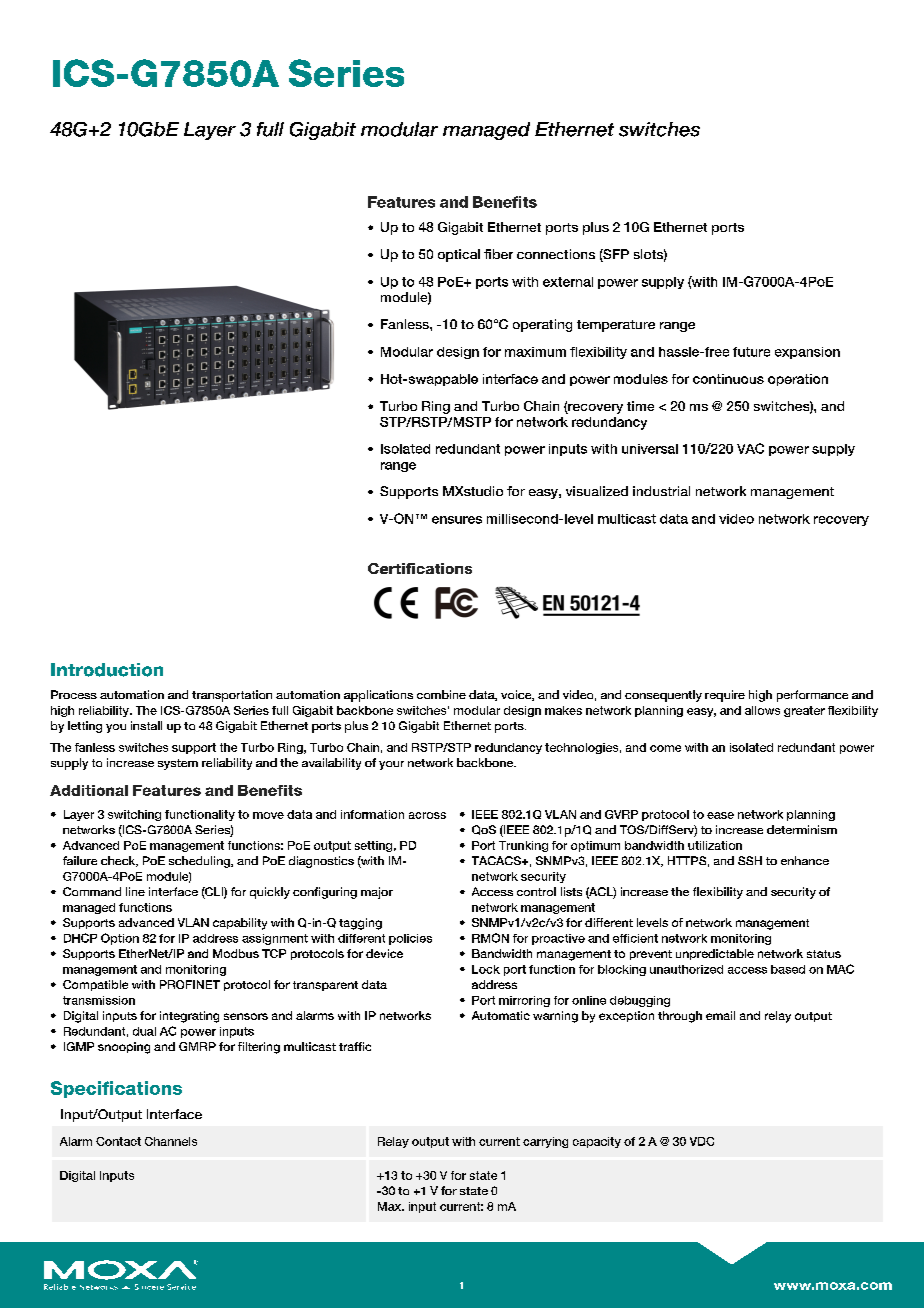 The width and height of the screenshot is (924, 1308). Describe the element at coordinates (751, 352) in the screenshot. I see `future` at that location.
